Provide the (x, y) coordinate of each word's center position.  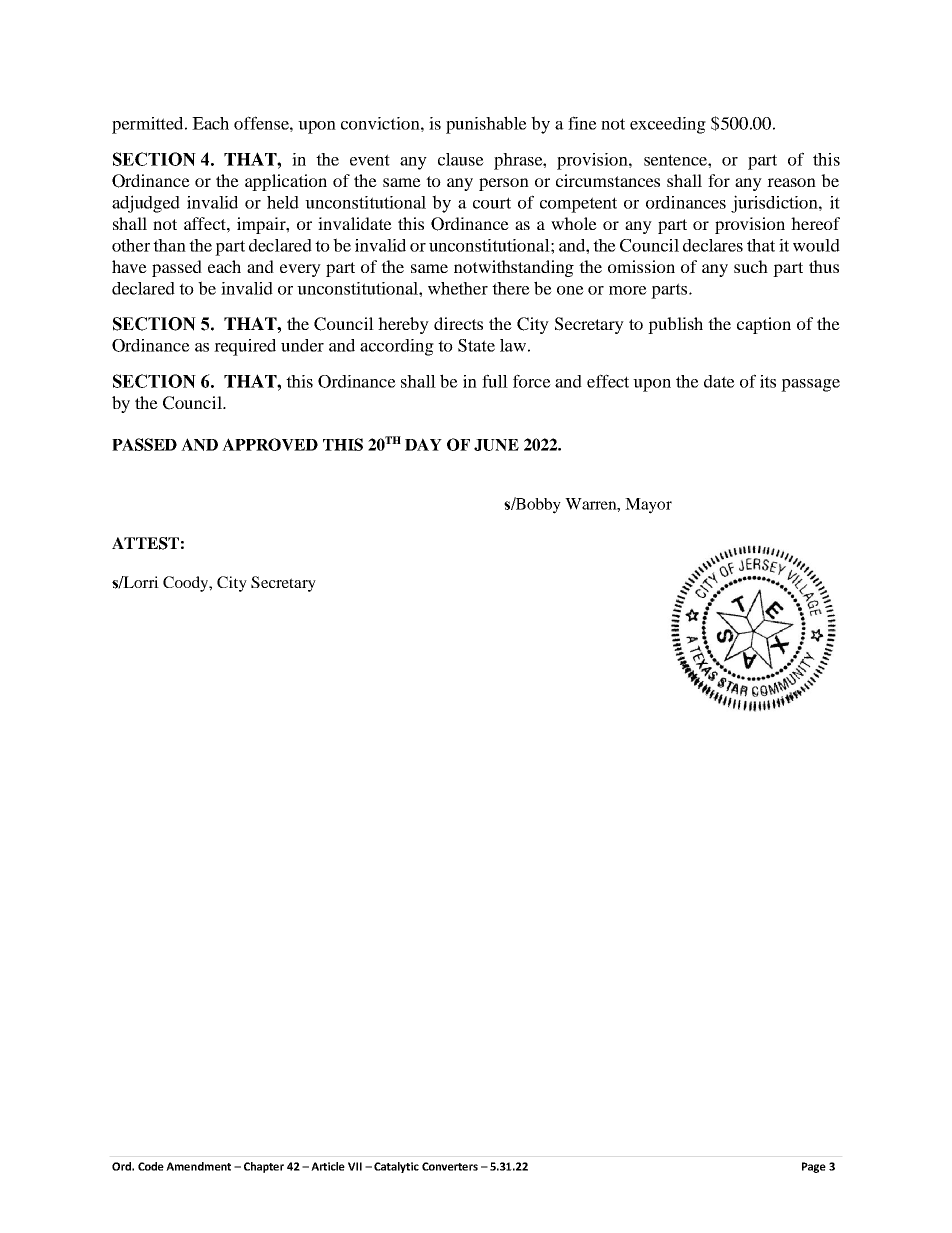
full (495, 381)
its (768, 381)
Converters (450, 1166)
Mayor (648, 506)
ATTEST (145, 543)
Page (814, 1167)
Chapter (264, 1167)
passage (810, 385)
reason (791, 182)
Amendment (198, 1166)
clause (461, 159)
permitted (149, 125)
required (245, 347)
